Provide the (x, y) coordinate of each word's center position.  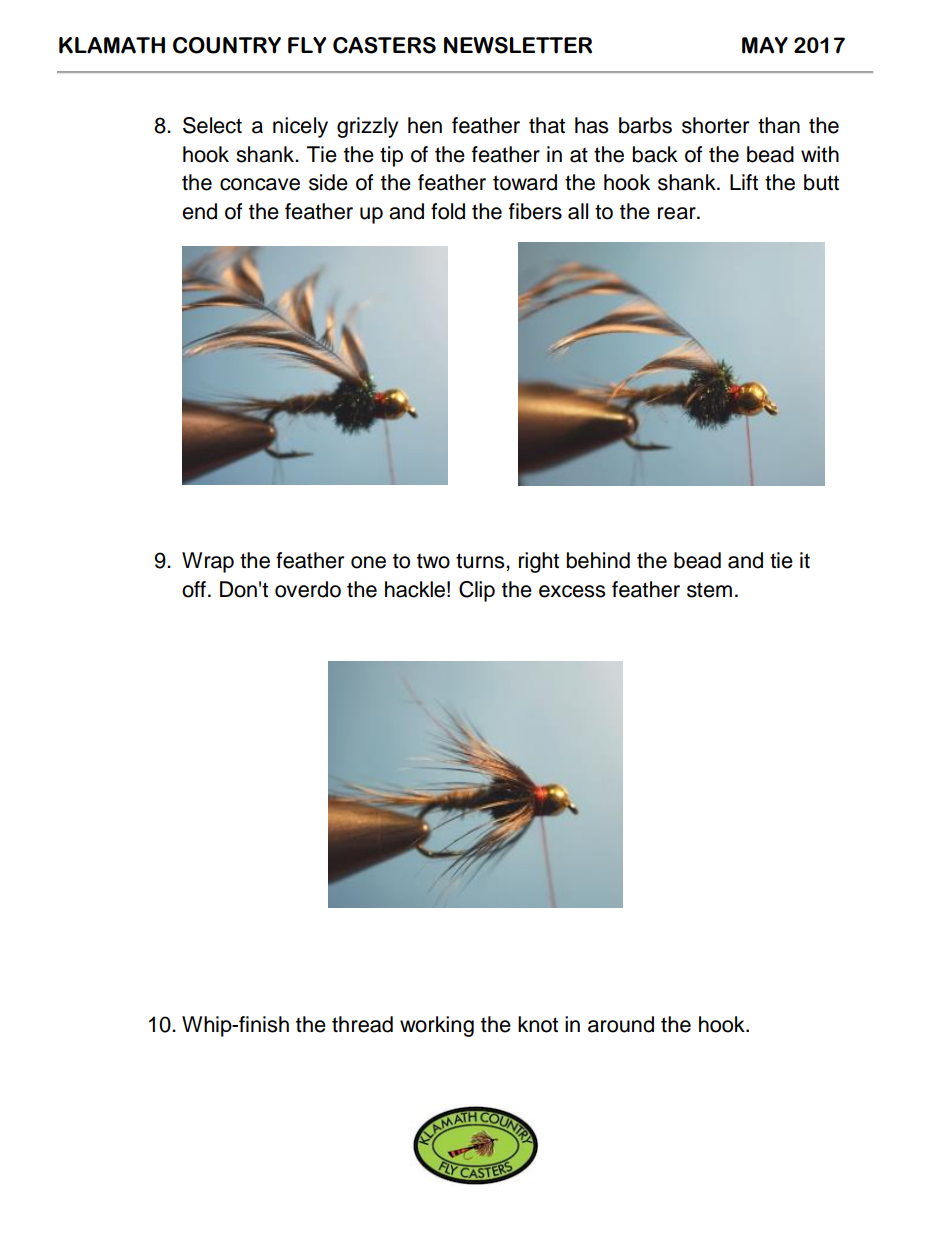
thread (362, 1024)
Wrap (208, 562)
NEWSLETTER (518, 45)
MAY (765, 45)
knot (538, 1024)
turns (481, 561)
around (621, 1024)
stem (709, 590)
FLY (307, 45)
